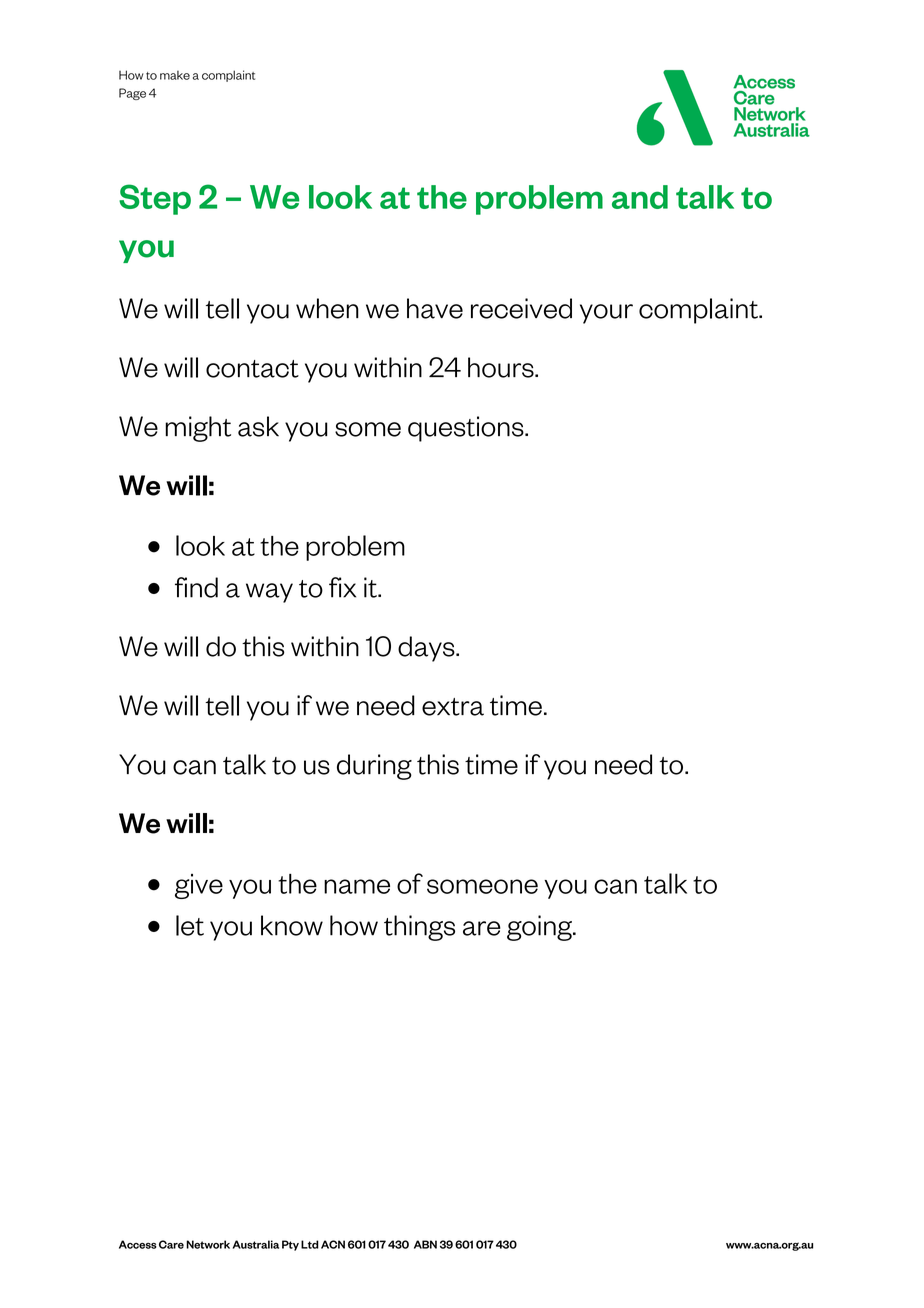 This screenshot has width=924, height=1308. Describe the element at coordinates (175, 75) in the screenshot. I see `make` at that location.
